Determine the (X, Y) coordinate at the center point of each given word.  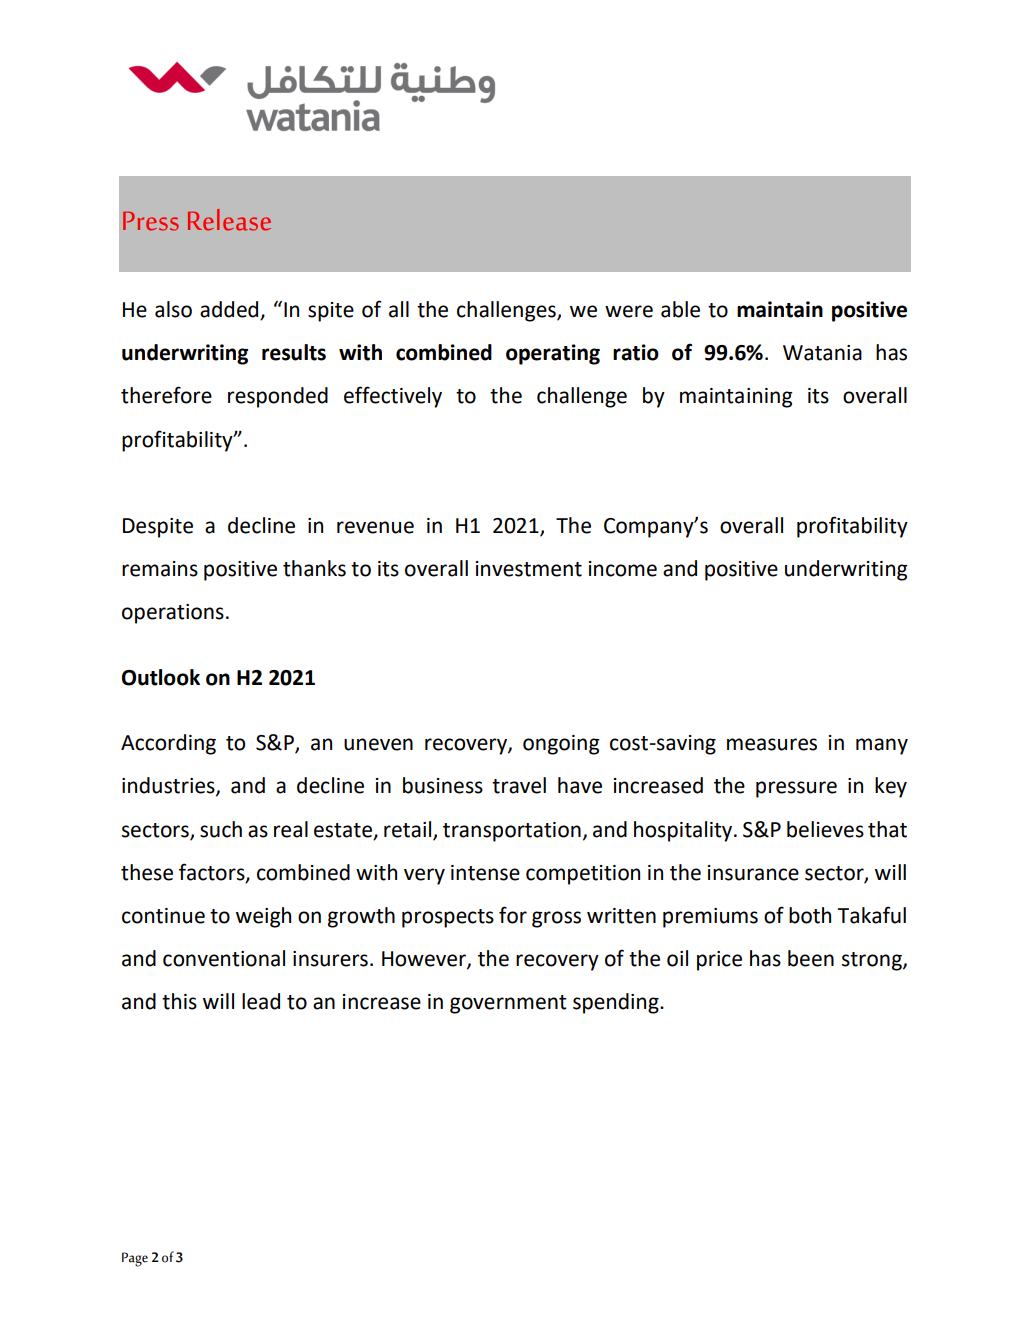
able (680, 309)
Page (135, 1259)
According (168, 744)
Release (229, 220)
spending (617, 1003)
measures (772, 744)
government (508, 1004)
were (629, 311)
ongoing (561, 745)
